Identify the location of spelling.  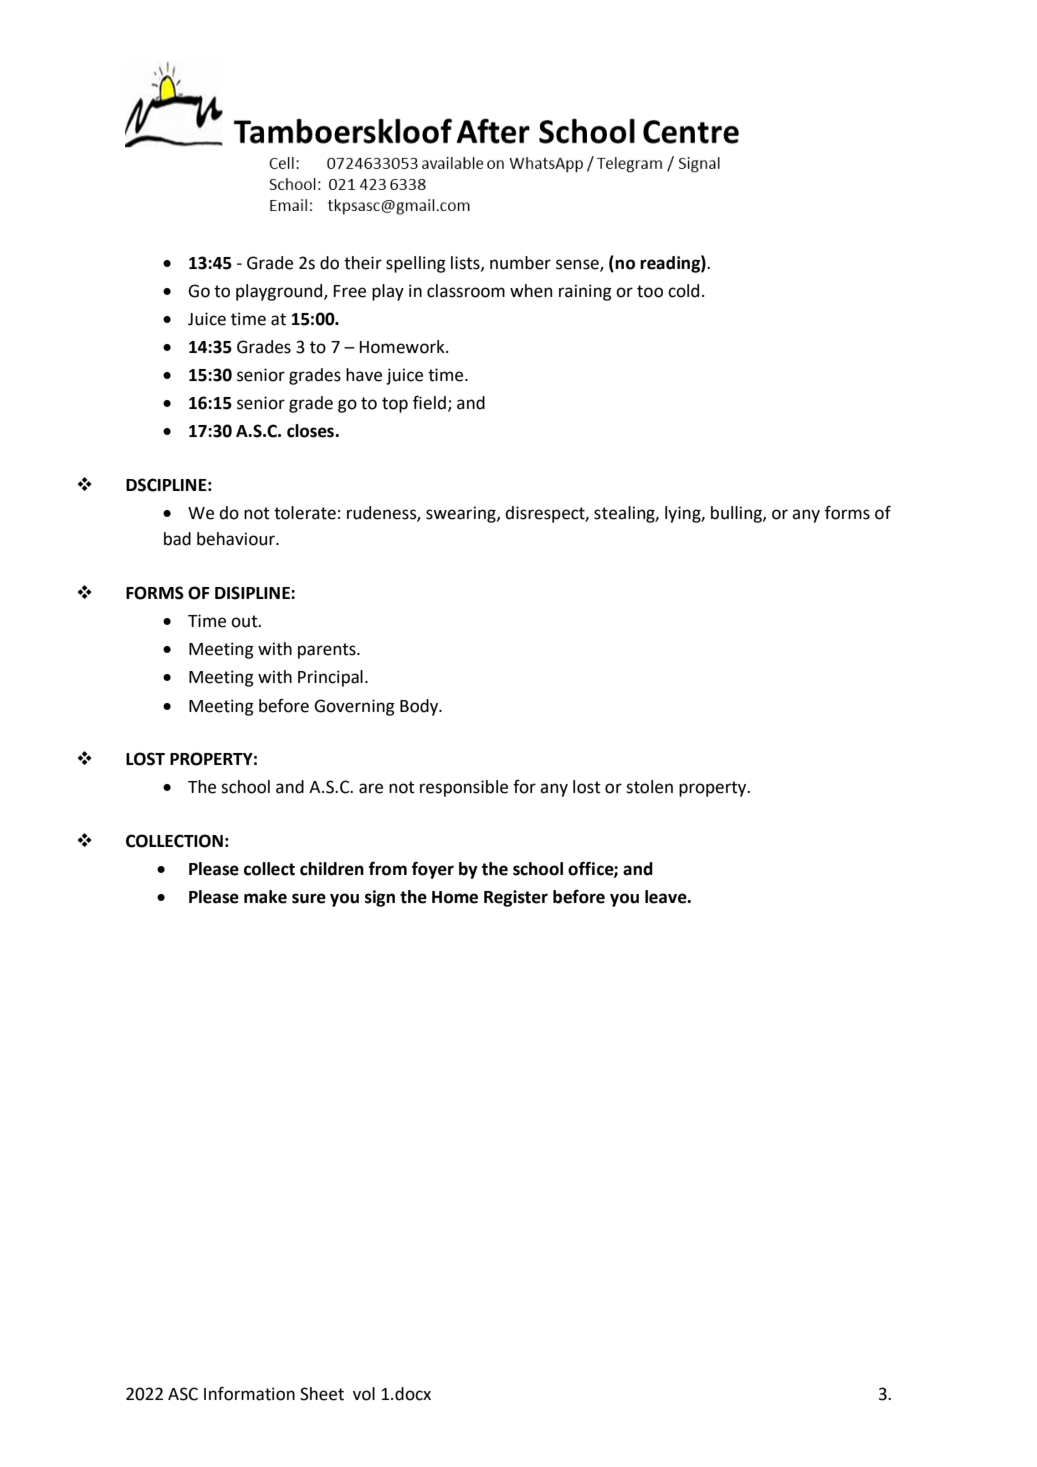
(416, 264).
